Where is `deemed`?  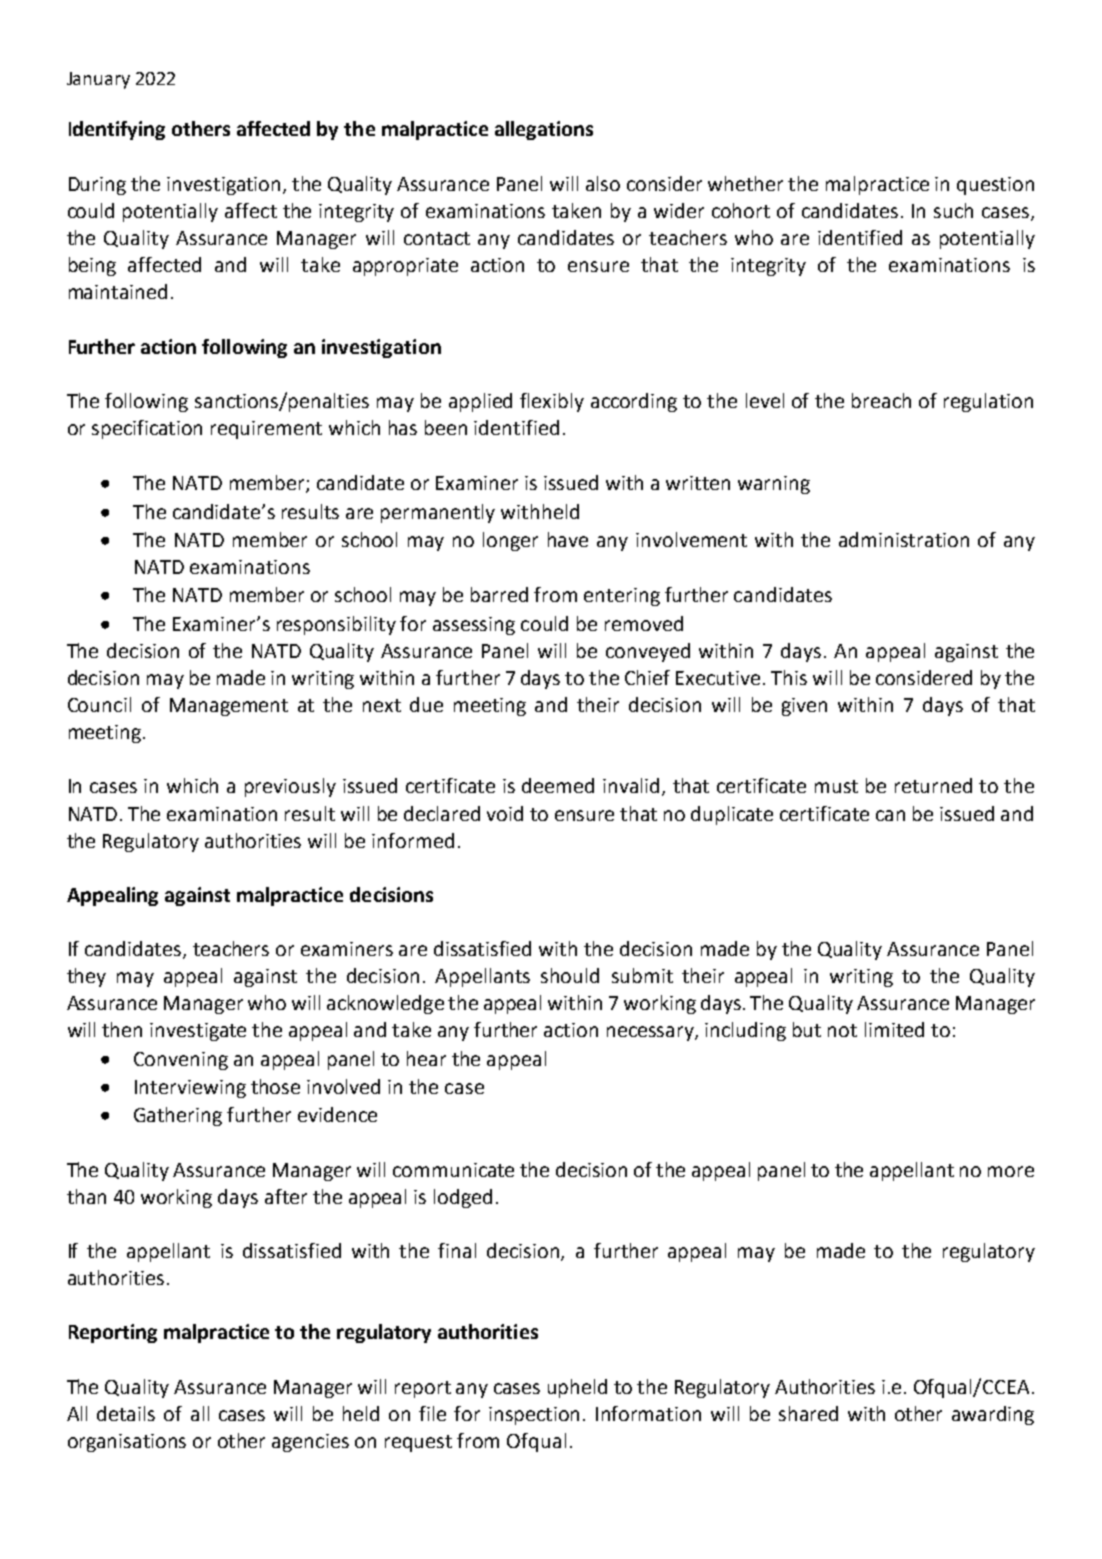
deemed is located at coordinates (558, 785).
